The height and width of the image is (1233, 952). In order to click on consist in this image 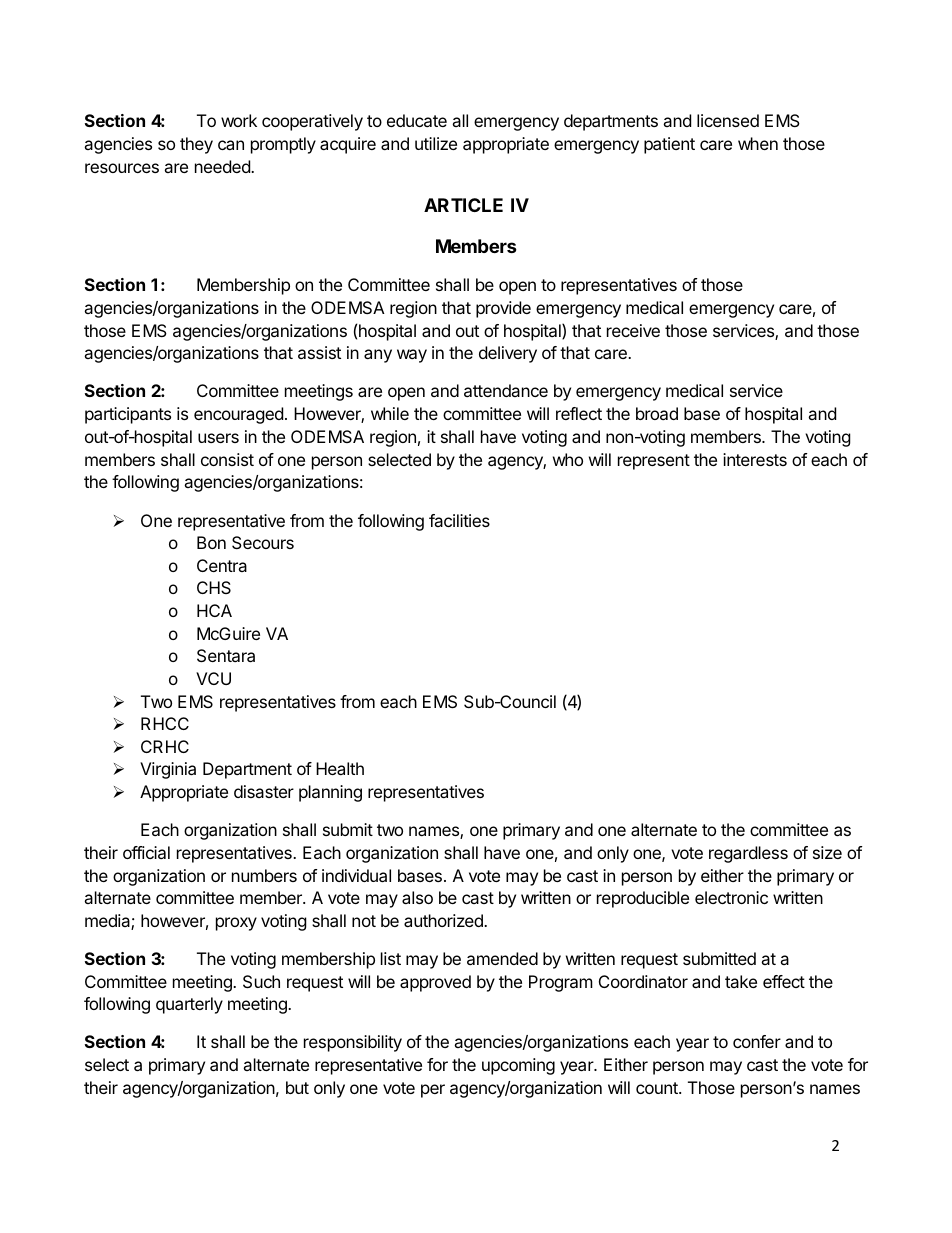, I will do `click(227, 459)`.
